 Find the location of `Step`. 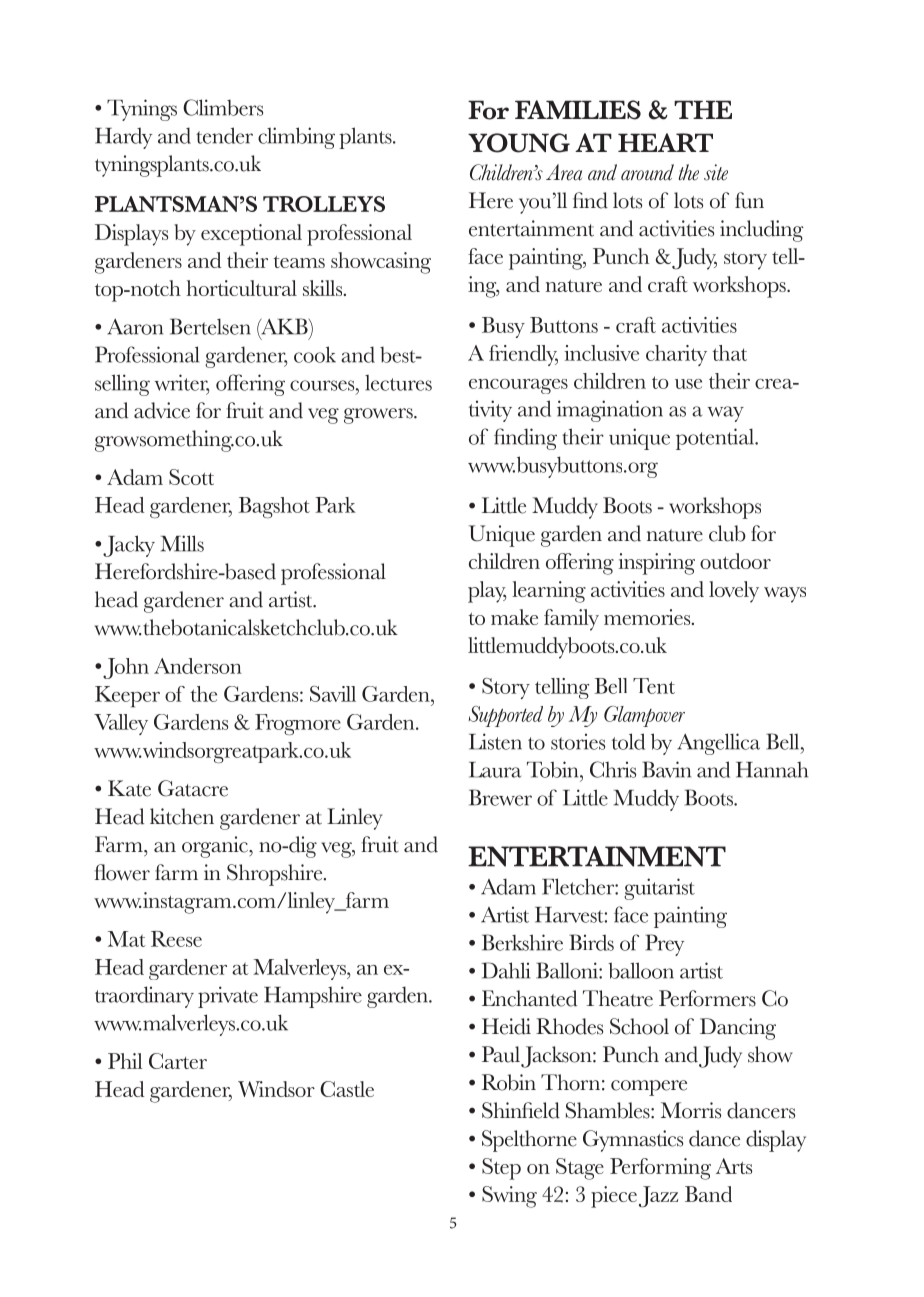

Step is located at coordinates (501, 1169).
